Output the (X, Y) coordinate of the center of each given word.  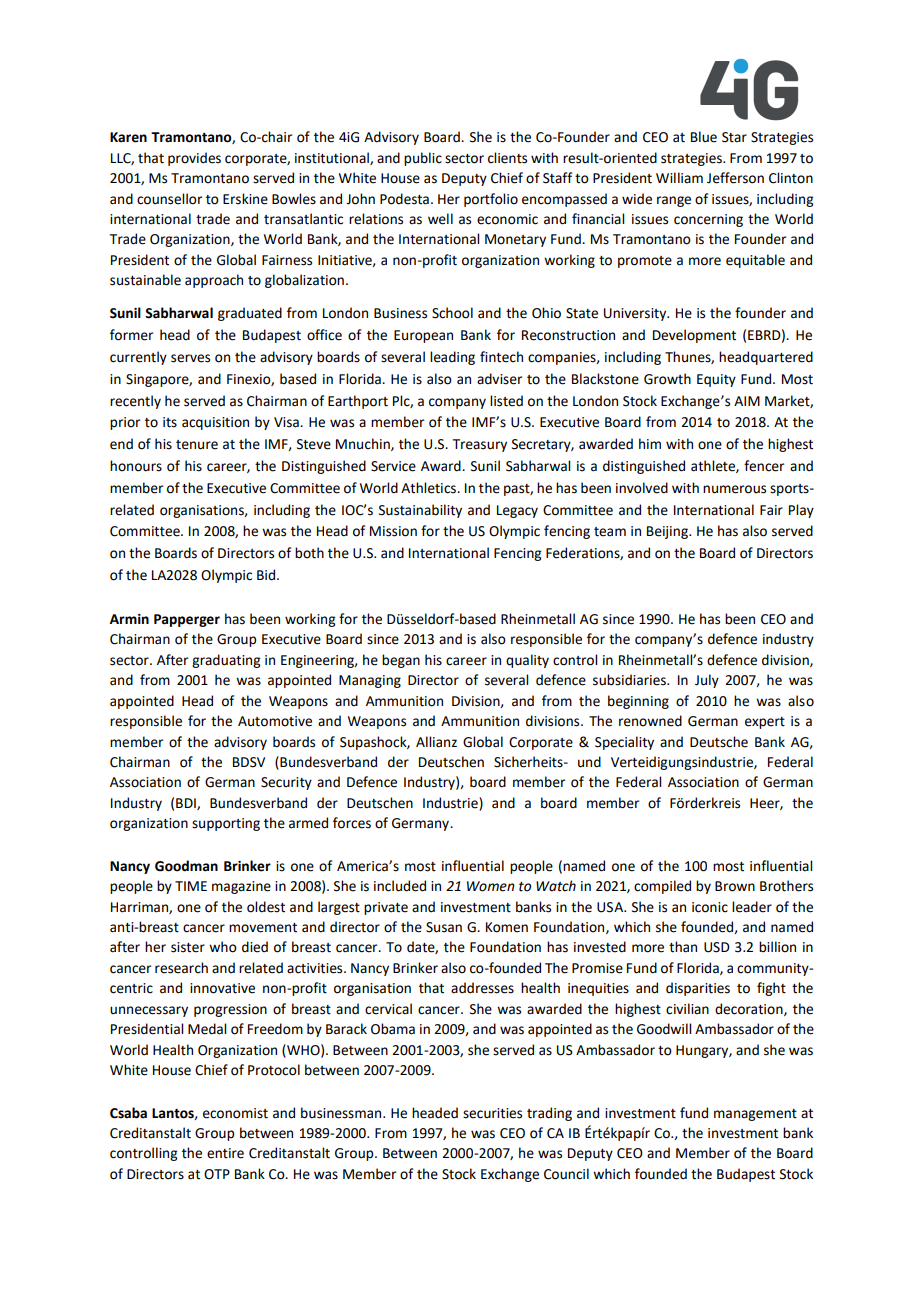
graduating (226, 661)
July (707, 681)
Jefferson (735, 178)
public (423, 159)
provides (194, 159)
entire (225, 1153)
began (401, 661)
